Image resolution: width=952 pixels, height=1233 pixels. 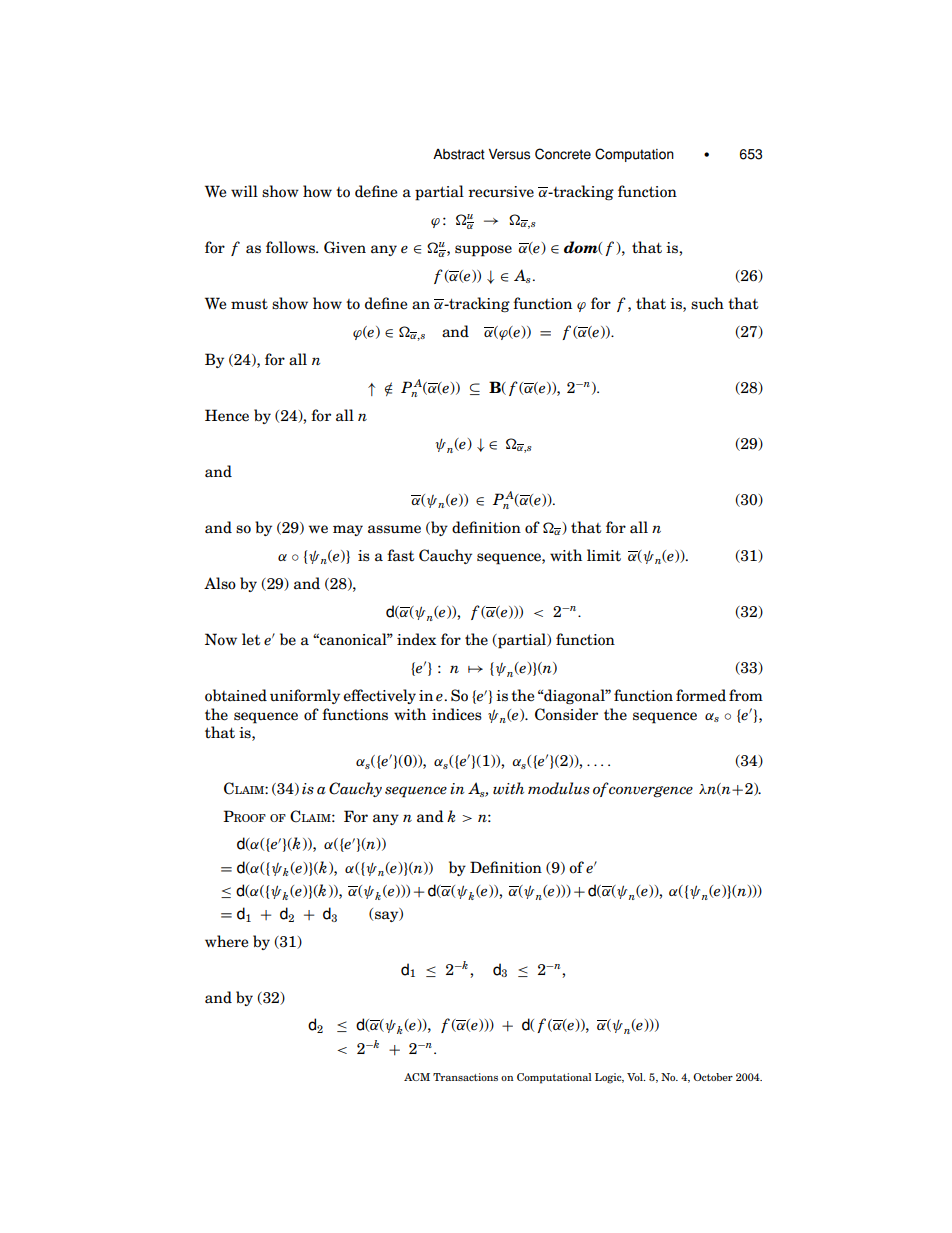 I want to click on recursive, so click(x=501, y=192).
